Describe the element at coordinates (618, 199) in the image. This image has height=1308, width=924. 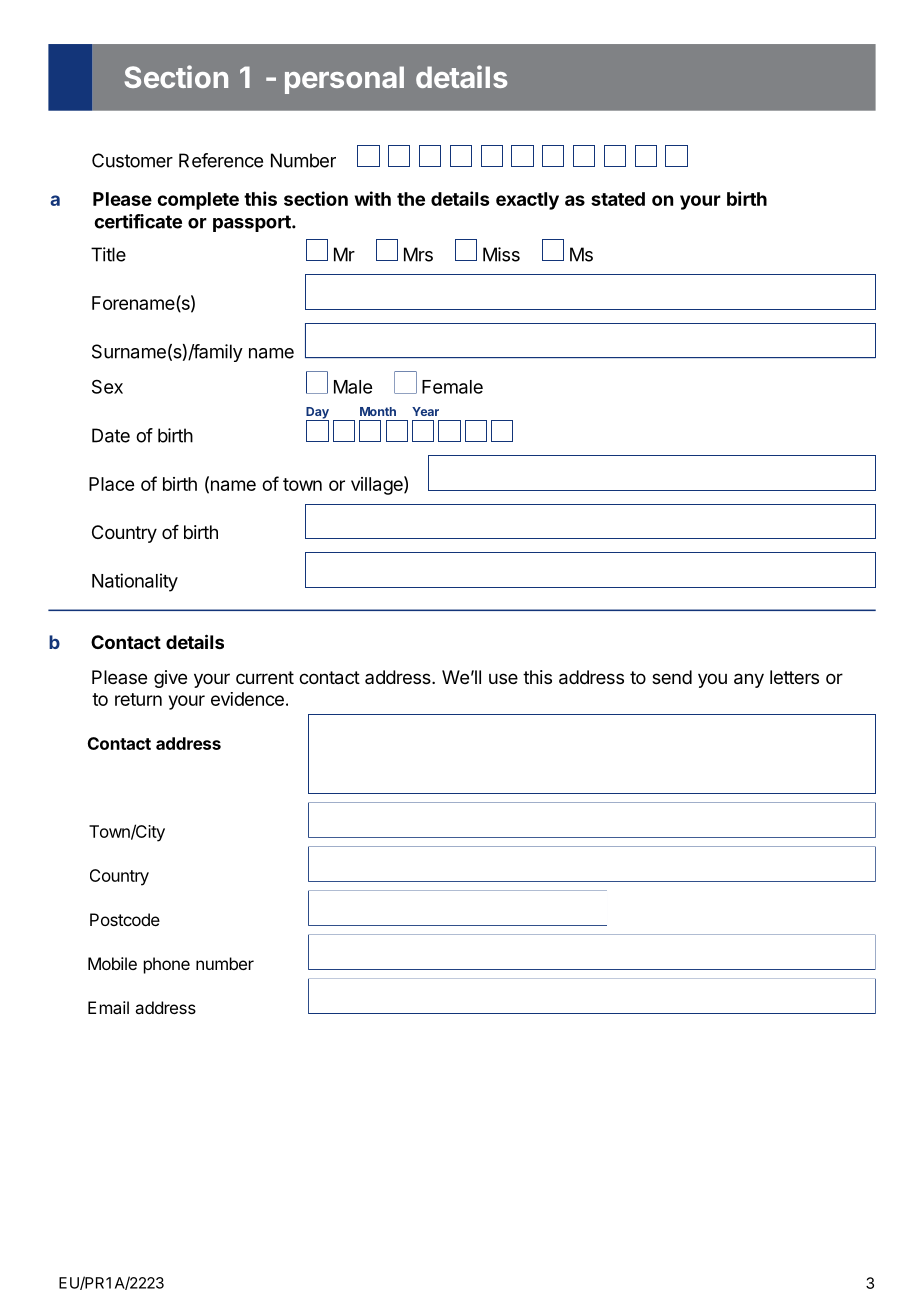
I see `stated` at that location.
